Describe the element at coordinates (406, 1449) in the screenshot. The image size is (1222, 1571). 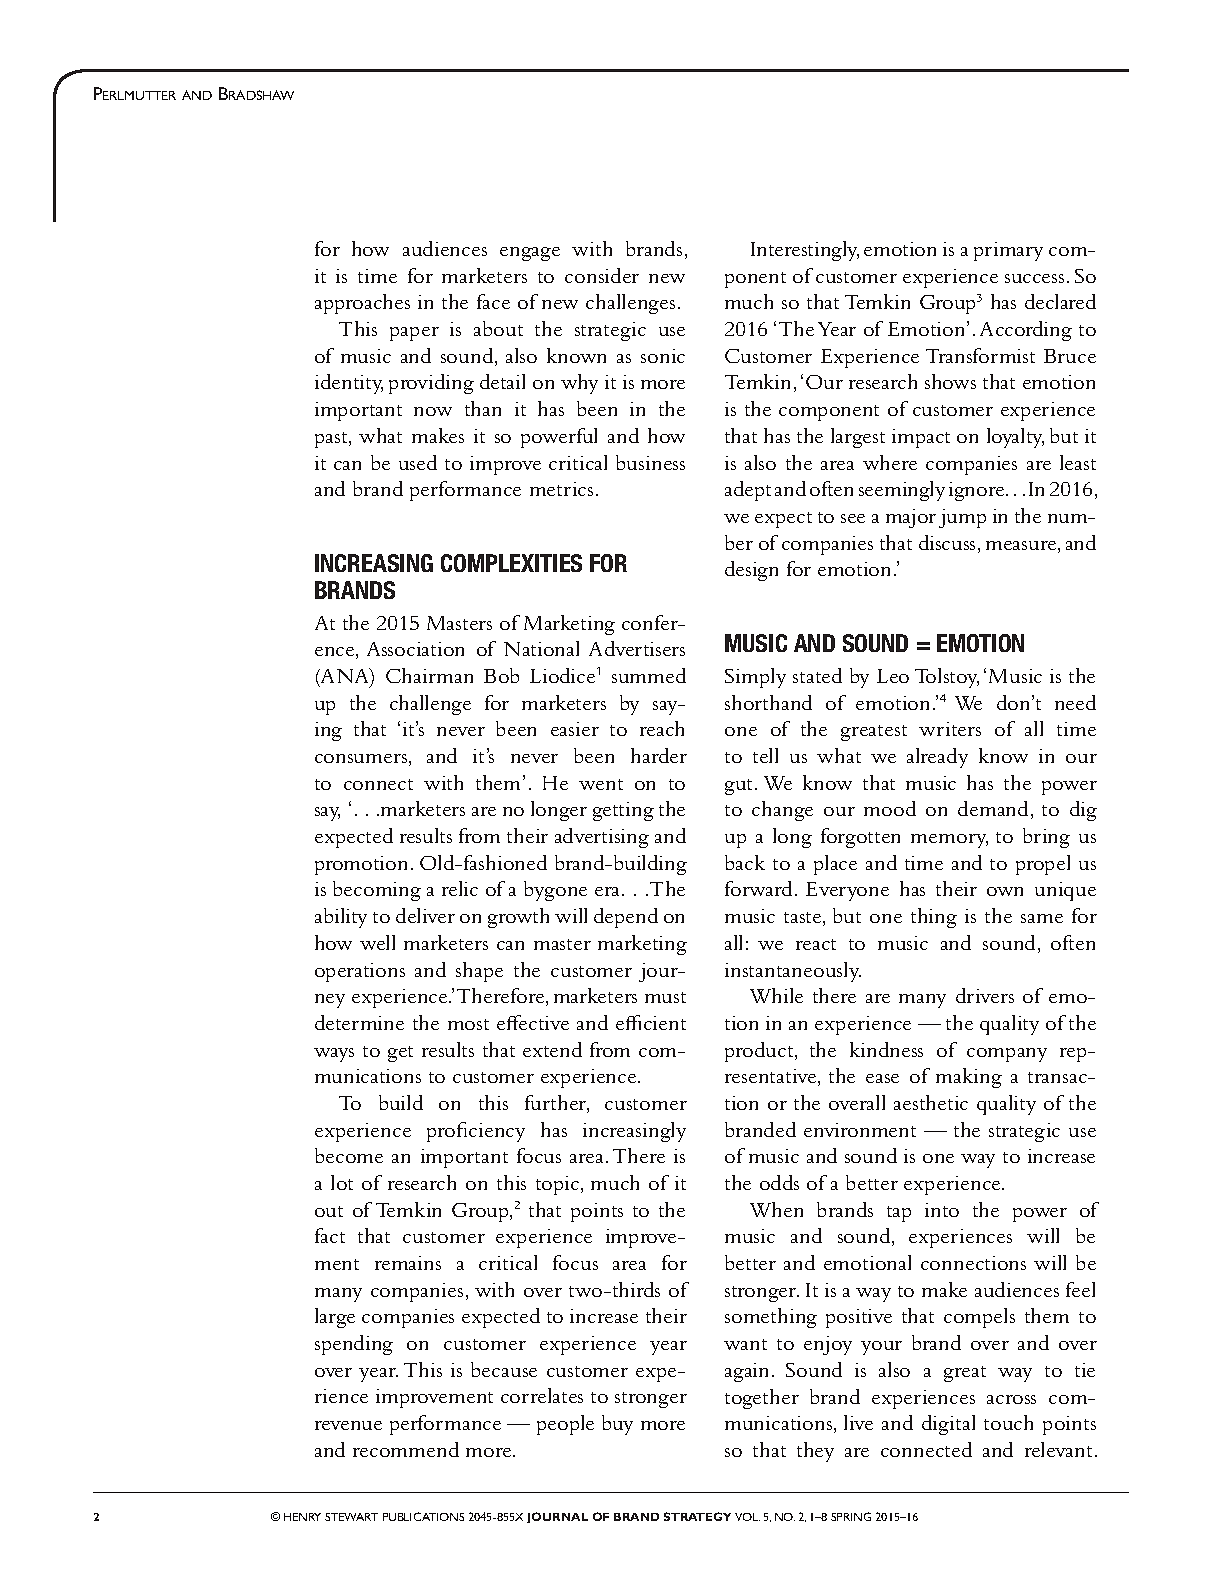
I see `recommend` at that location.
